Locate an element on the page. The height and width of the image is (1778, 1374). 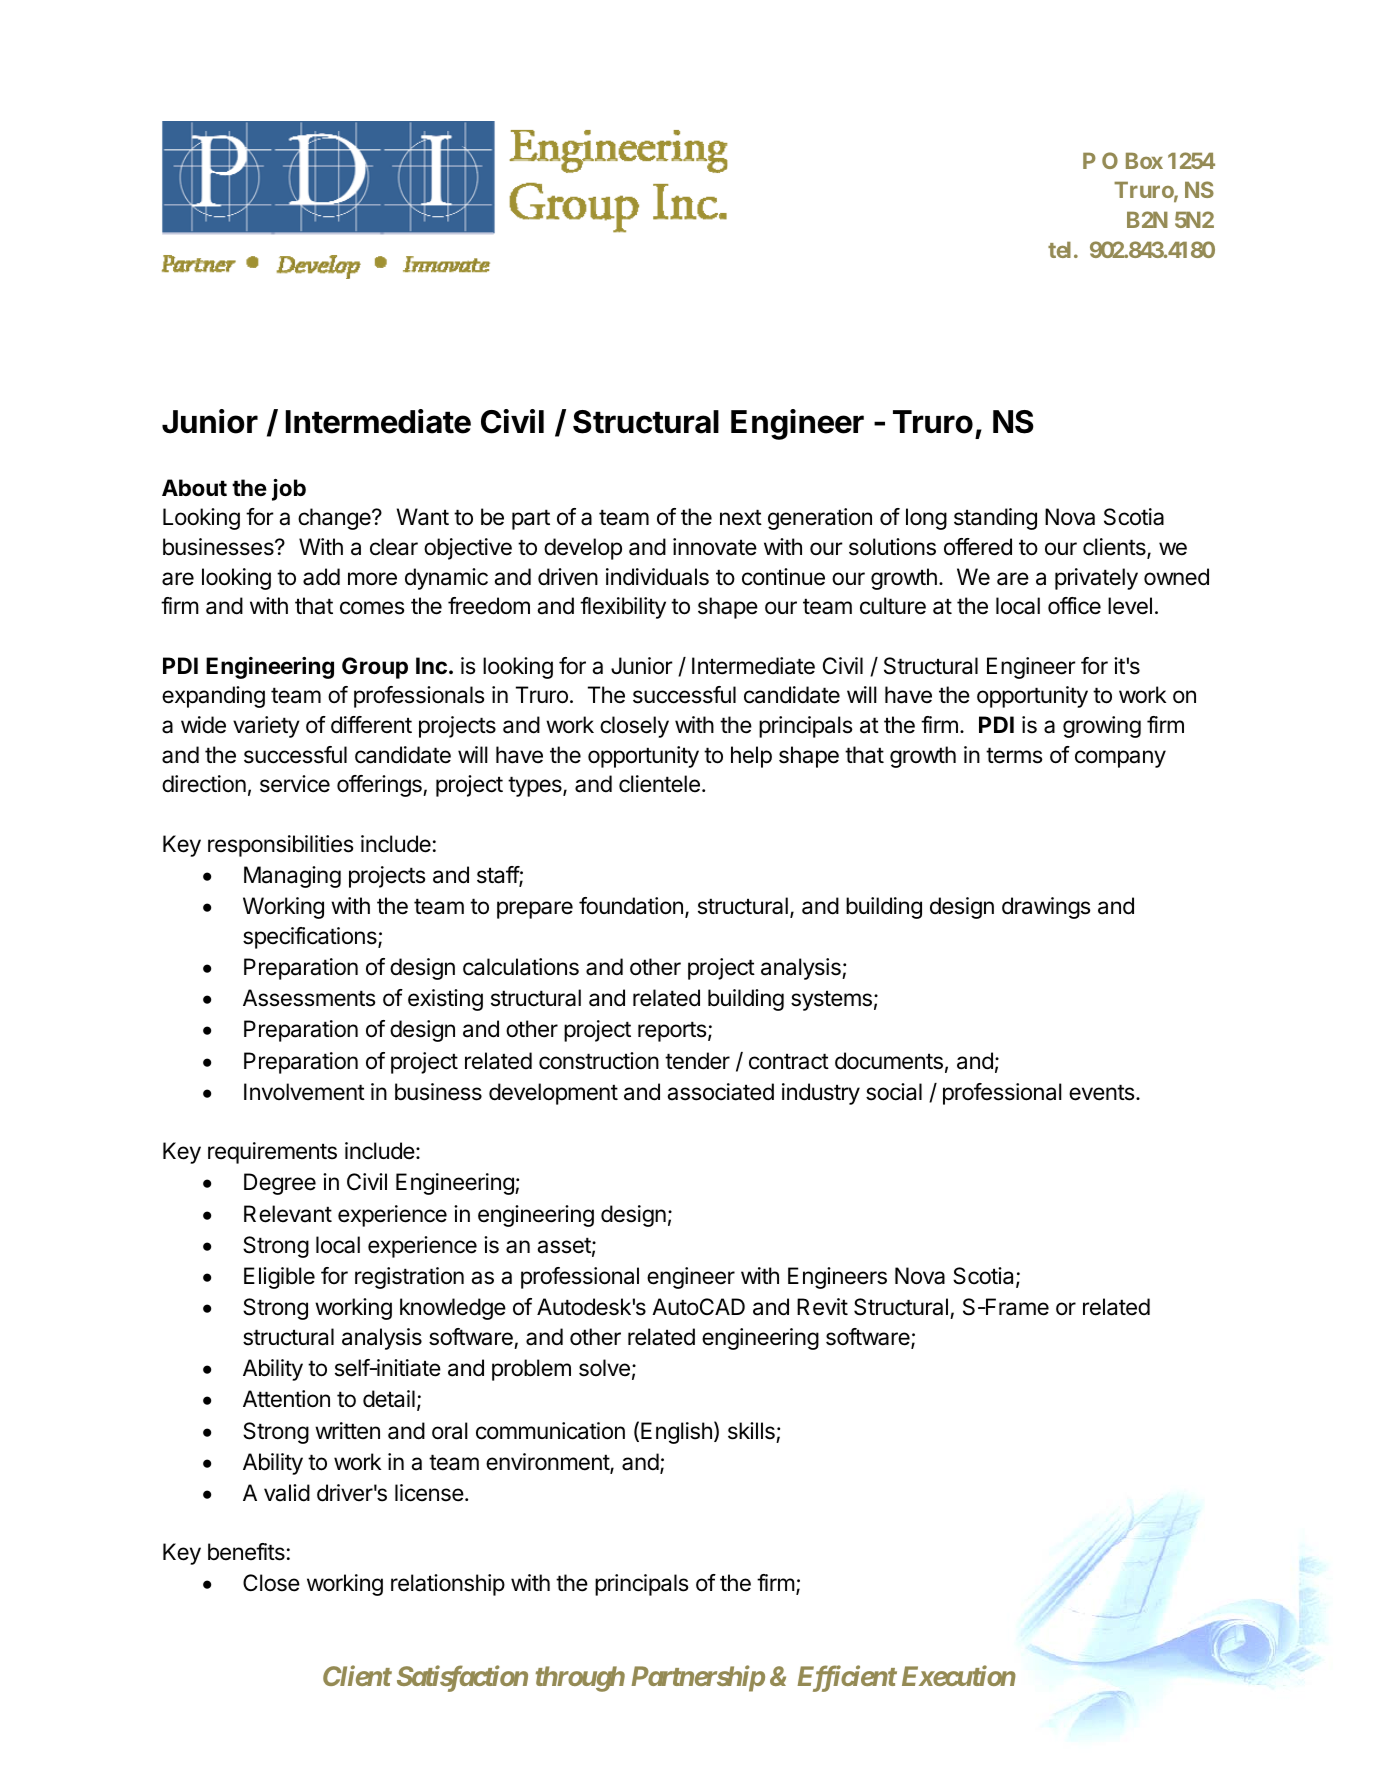
events is located at coordinates (1102, 1092).
